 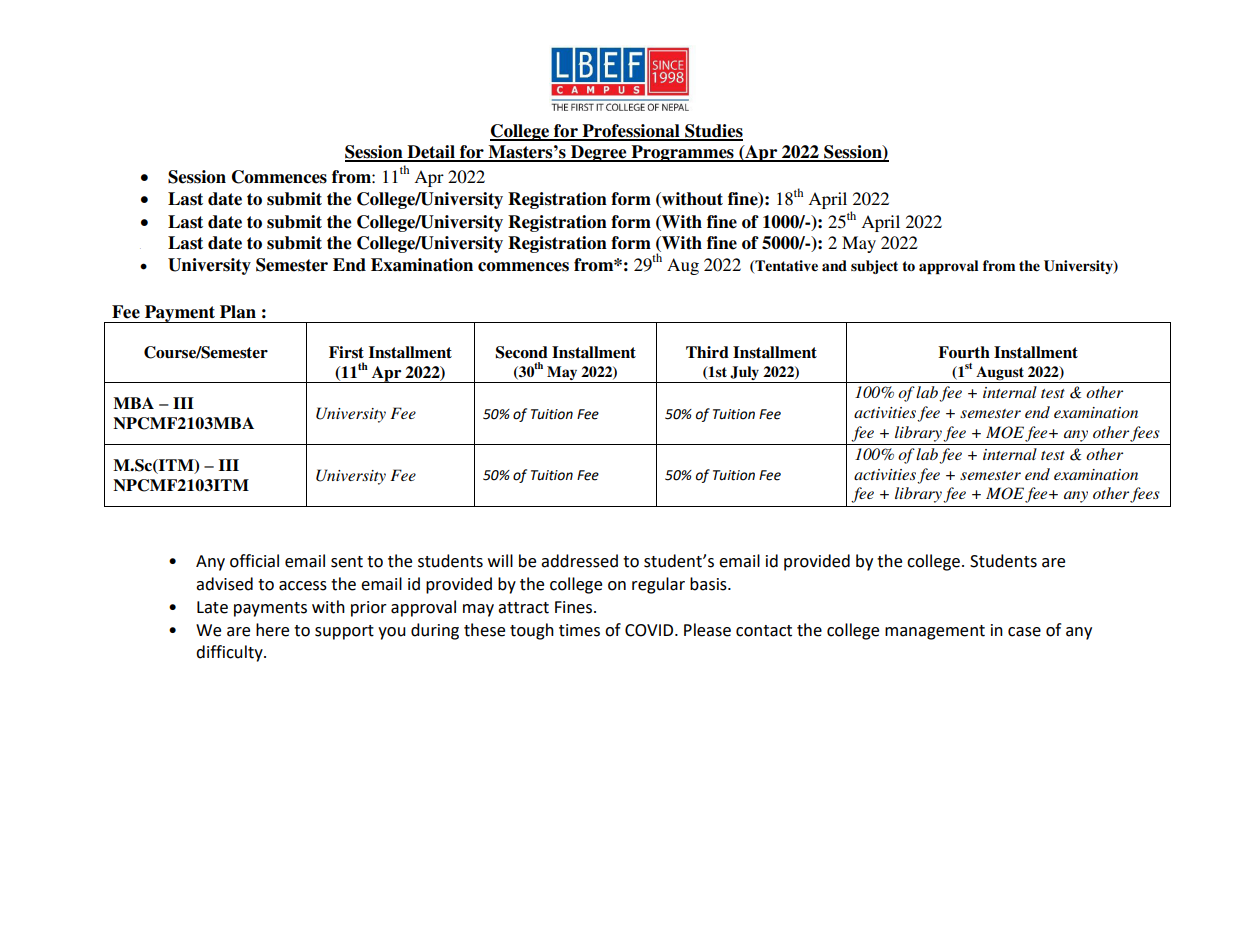 I want to click on Plan, so click(x=238, y=312).
